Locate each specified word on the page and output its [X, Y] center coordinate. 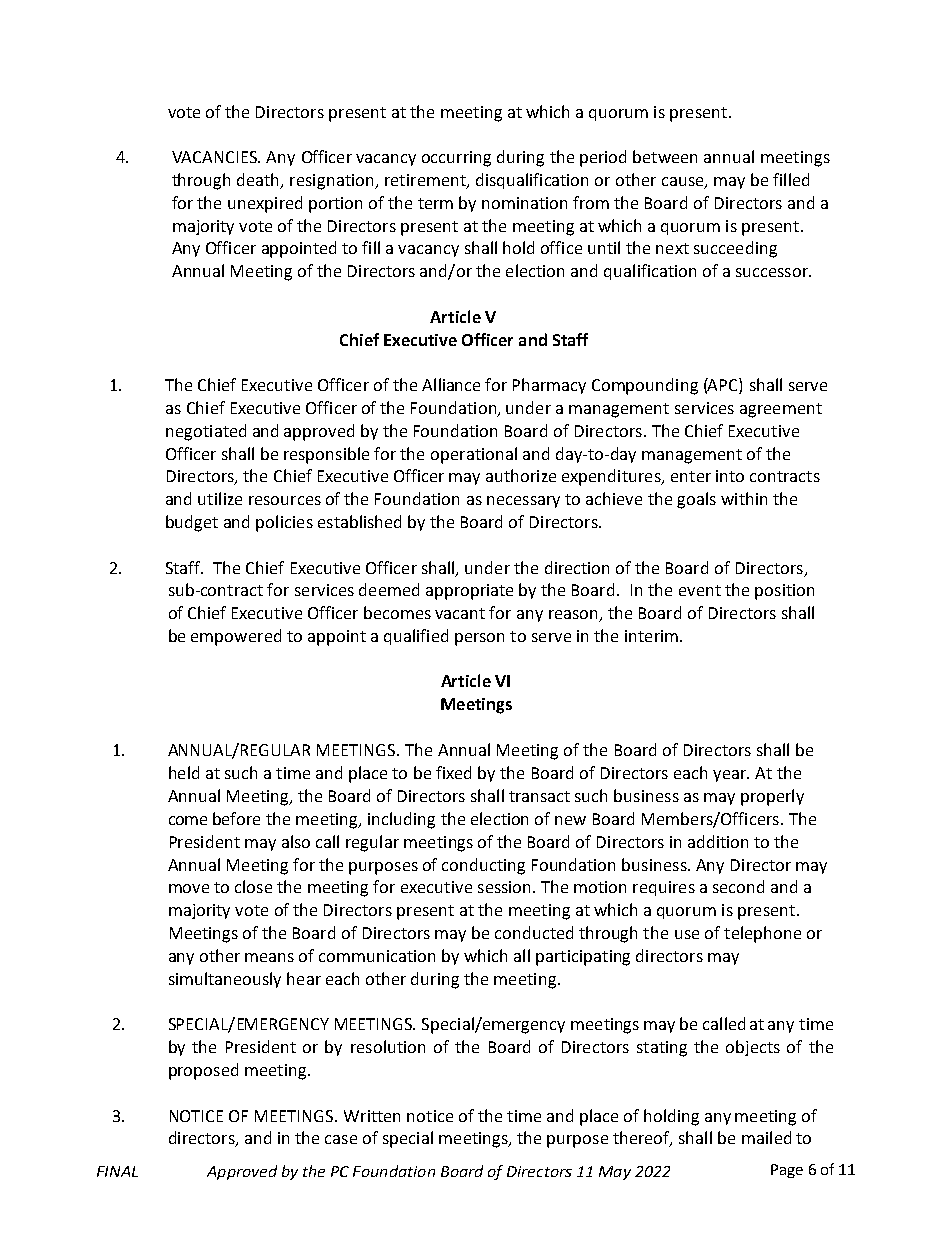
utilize [220, 498]
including [401, 820]
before [236, 818]
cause [684, 183]
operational [474, 455]
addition [718, 841]
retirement [426, 181]
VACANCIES [216, 157]
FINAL [117, 1171]
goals [696, 500]
